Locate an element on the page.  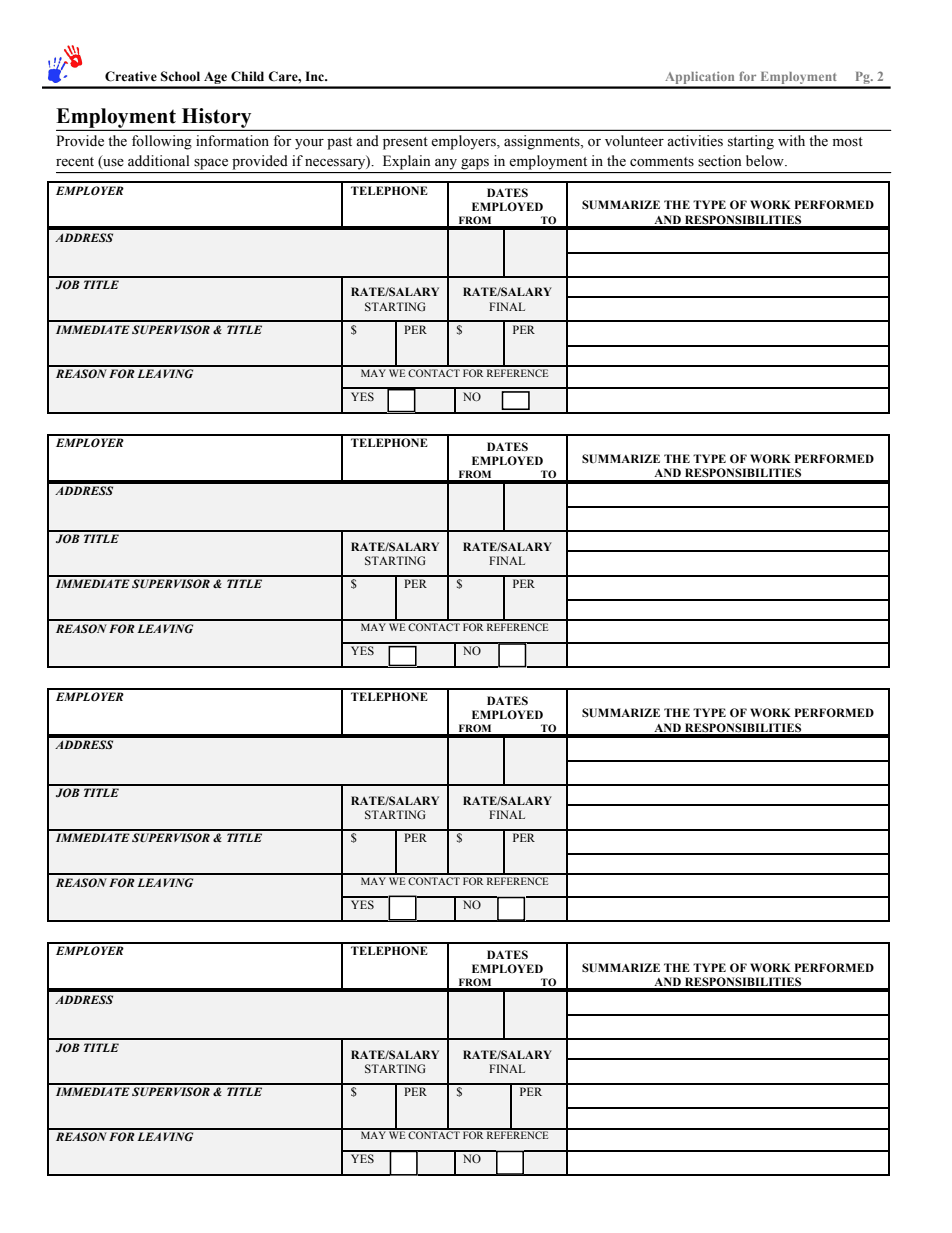
Inc is located at coordinates (316, 76).
